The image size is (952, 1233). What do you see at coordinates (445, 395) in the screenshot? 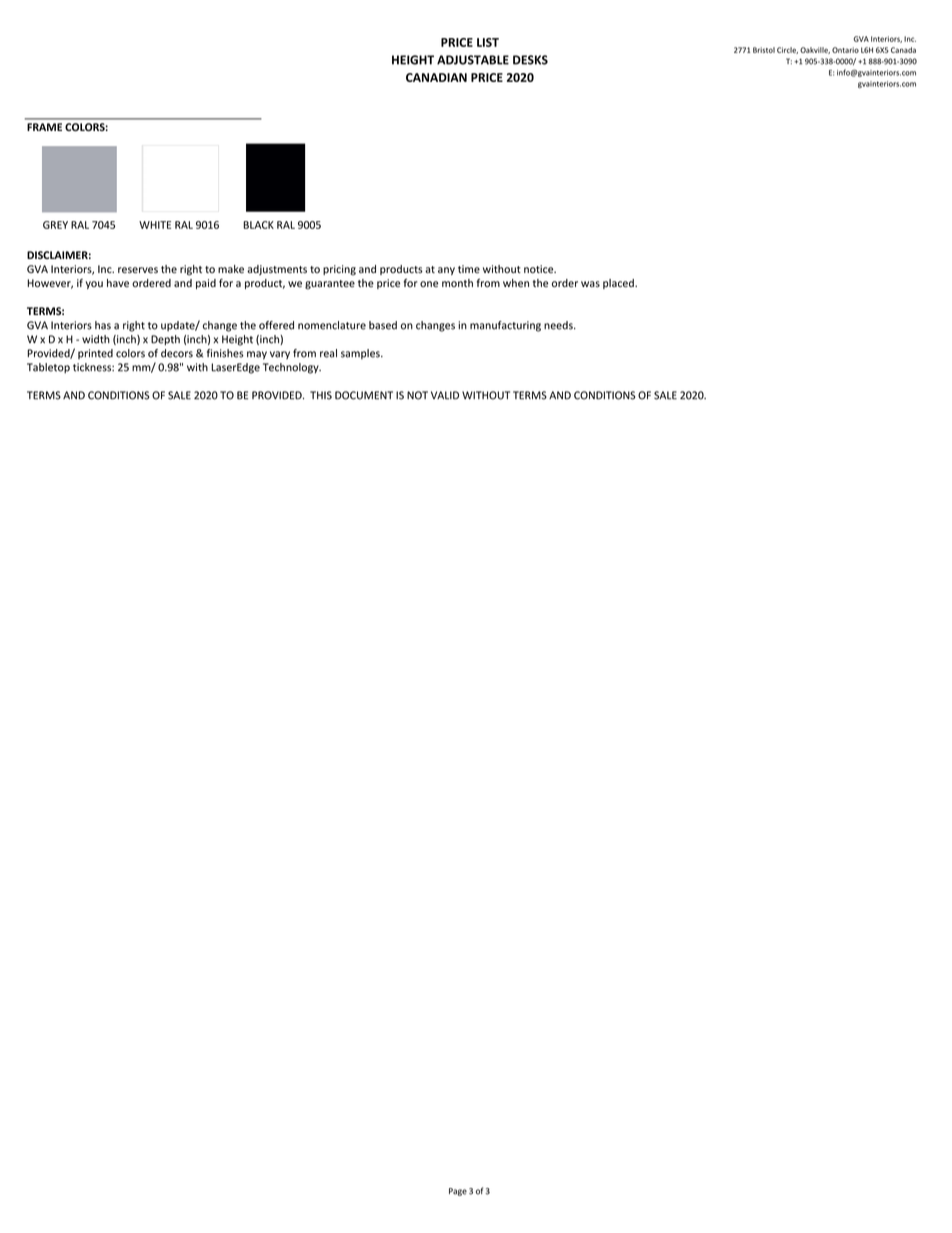
I see `VALID` at bounding box center [445, 395].
